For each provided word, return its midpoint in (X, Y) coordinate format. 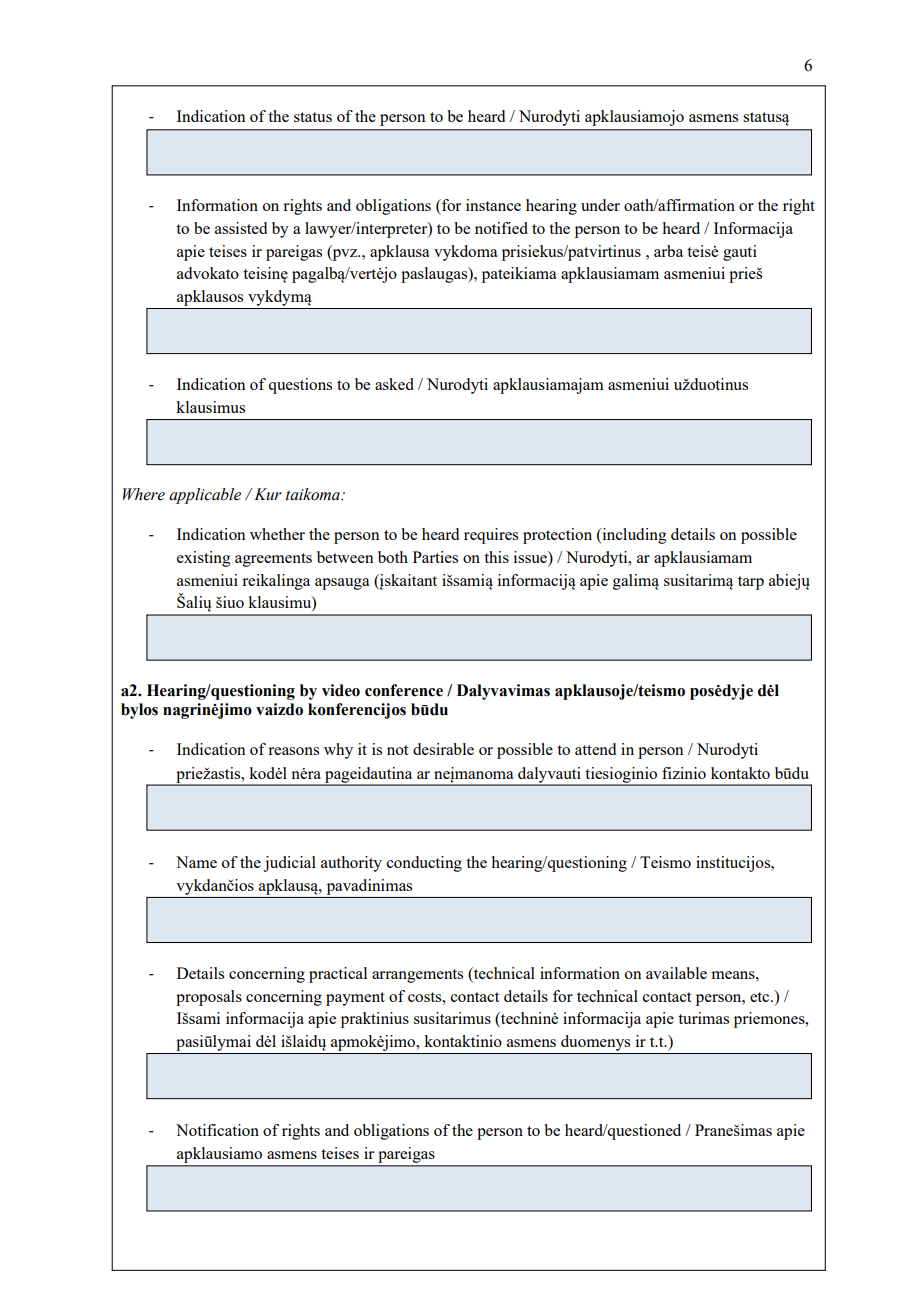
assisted (241, 228)
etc (761, 997)
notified (501, 228)
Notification (217, 1130)
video (341, 690)
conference (404, 690)
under (600, 205)
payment (355, 999)
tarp (751, 583)
